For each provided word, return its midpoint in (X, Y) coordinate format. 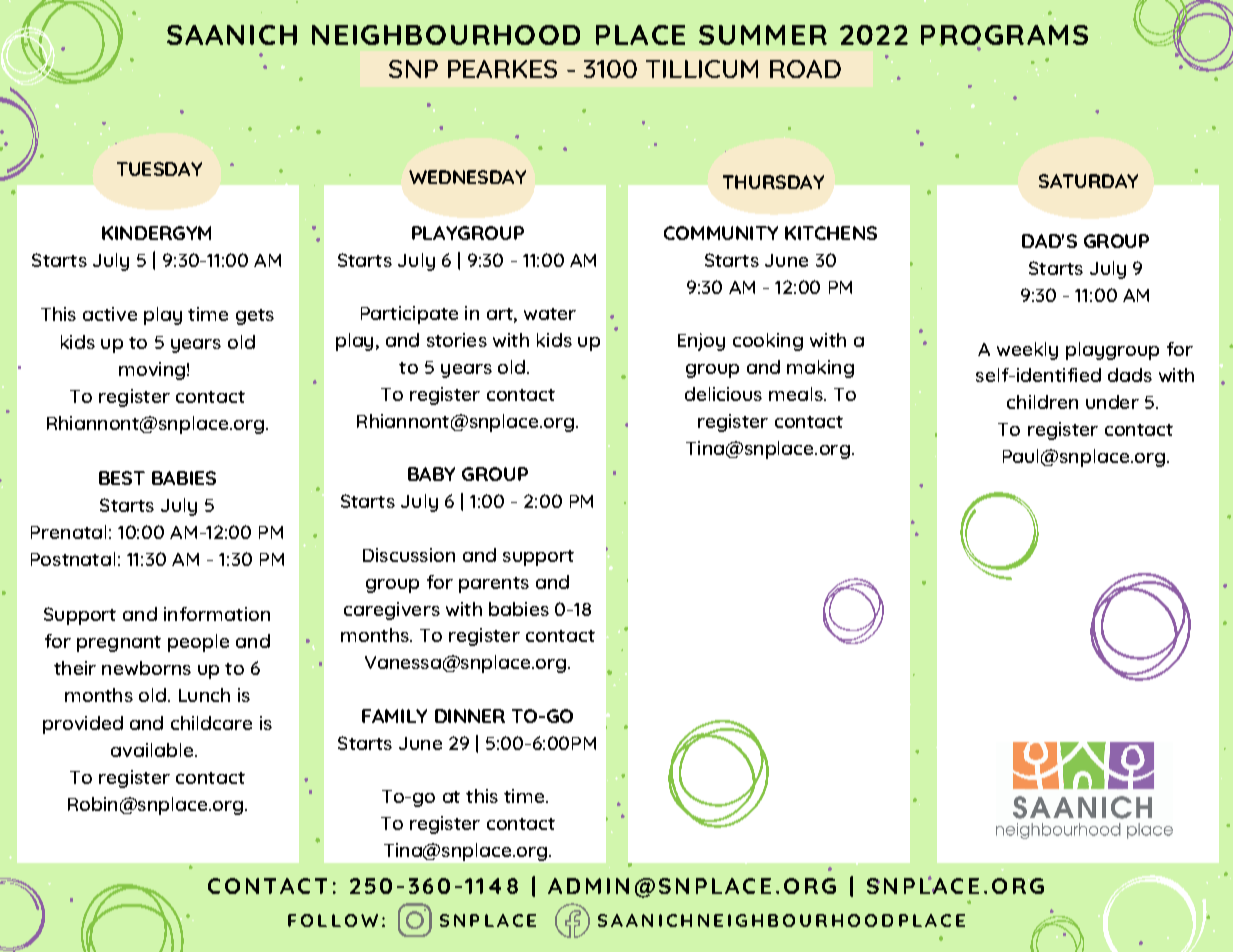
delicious (723, 394)
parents (494, 585)
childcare (211, 723)
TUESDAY (159, 169)
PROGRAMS (1004, 36)
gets (255, 317)
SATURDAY (1088, 181)
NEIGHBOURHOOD (446, 35)
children (1042, 402)
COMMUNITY (721, 233)
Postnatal (73, 559)
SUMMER (763, 35)
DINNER (470, 716)
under (1112, 402)
